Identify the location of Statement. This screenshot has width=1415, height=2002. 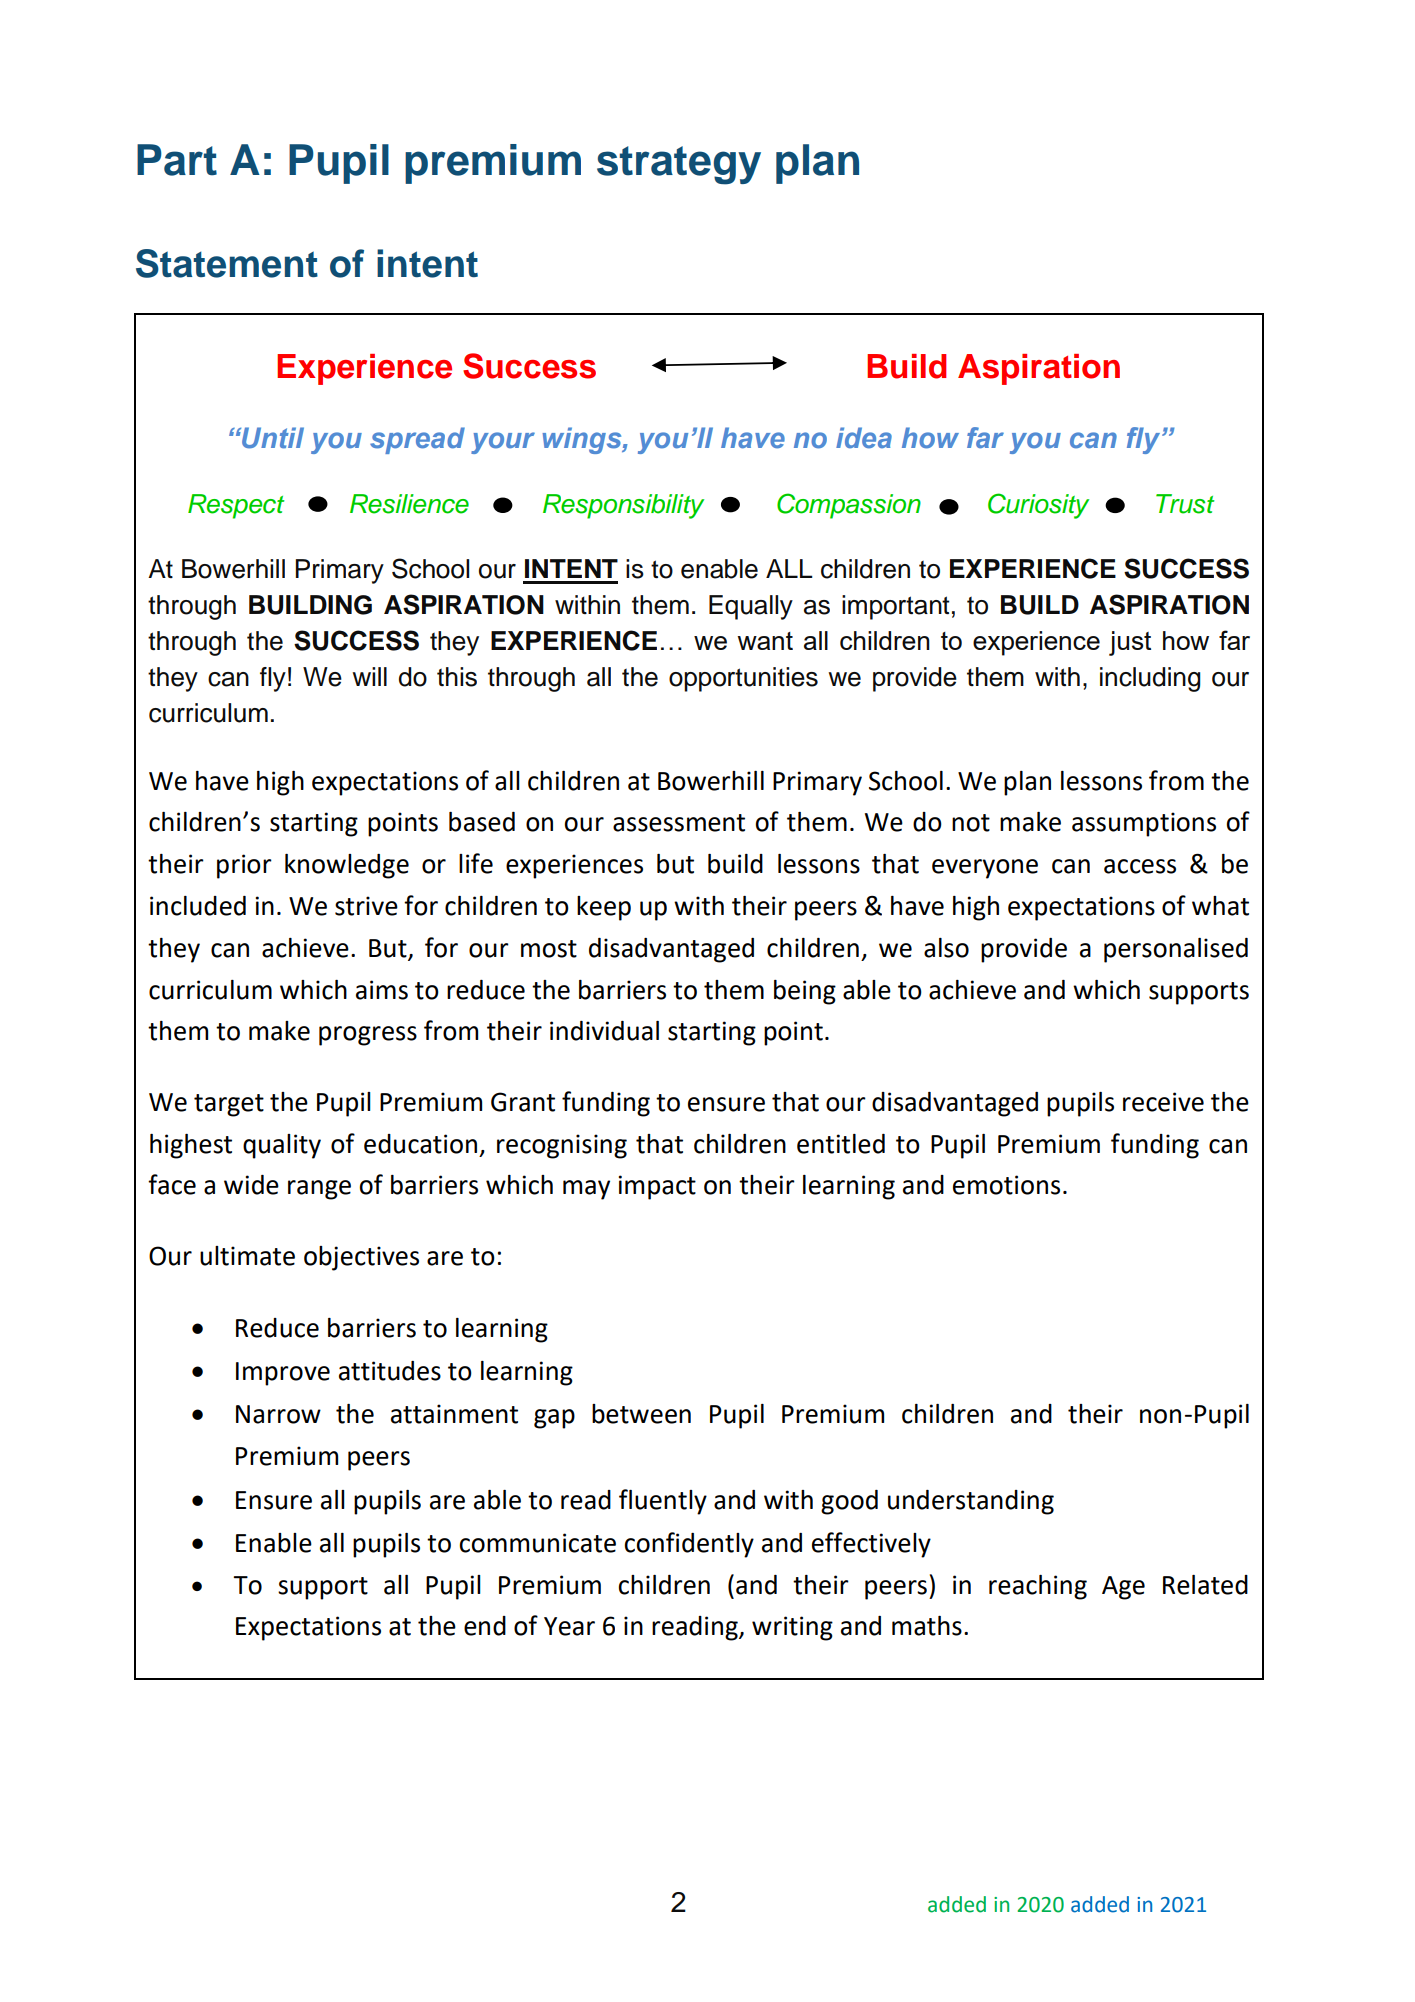
(227, 263).
